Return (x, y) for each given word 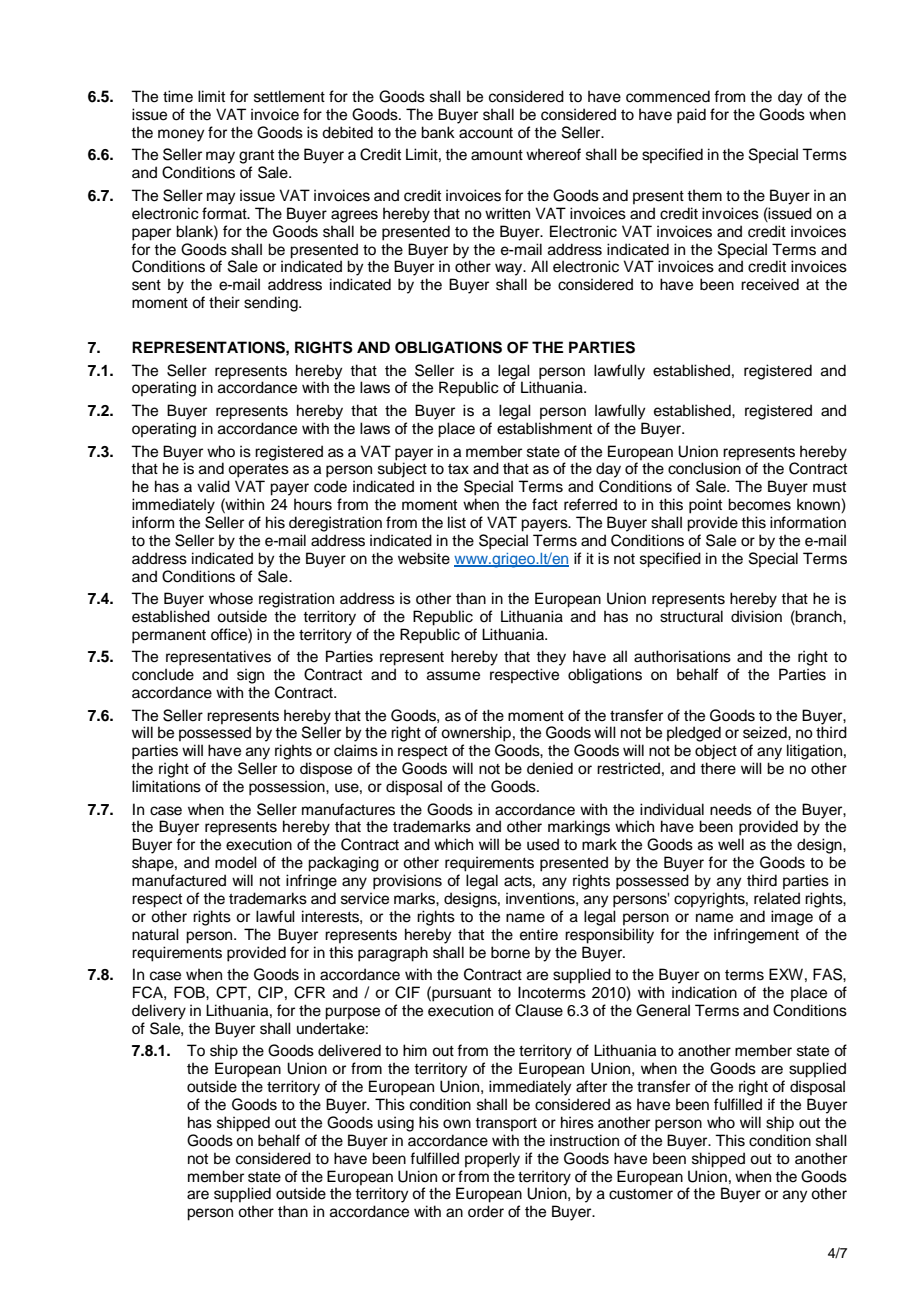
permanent (169, 637)
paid (691, 116)
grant (256, 157)
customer (641, 1194)
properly (492, 1160)
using (396, 1124)
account (486, 133)
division (756, 616)
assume (453, 676)
